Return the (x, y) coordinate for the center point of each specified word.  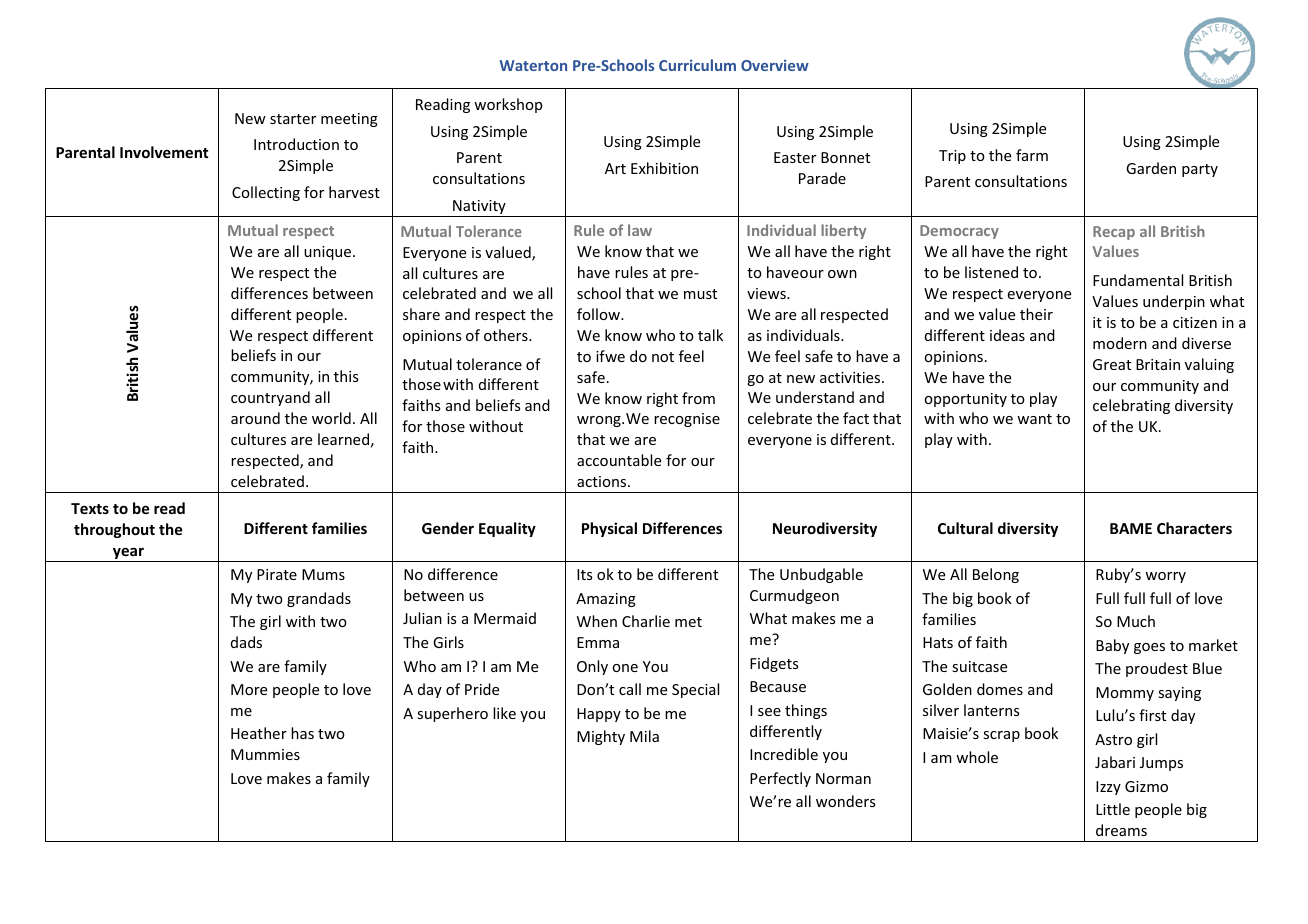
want (1034, 419)
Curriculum (697, 65)
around (255, 418)
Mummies (265, 754)
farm (1032, 155)
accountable (619, 460)
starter (293, 119)
